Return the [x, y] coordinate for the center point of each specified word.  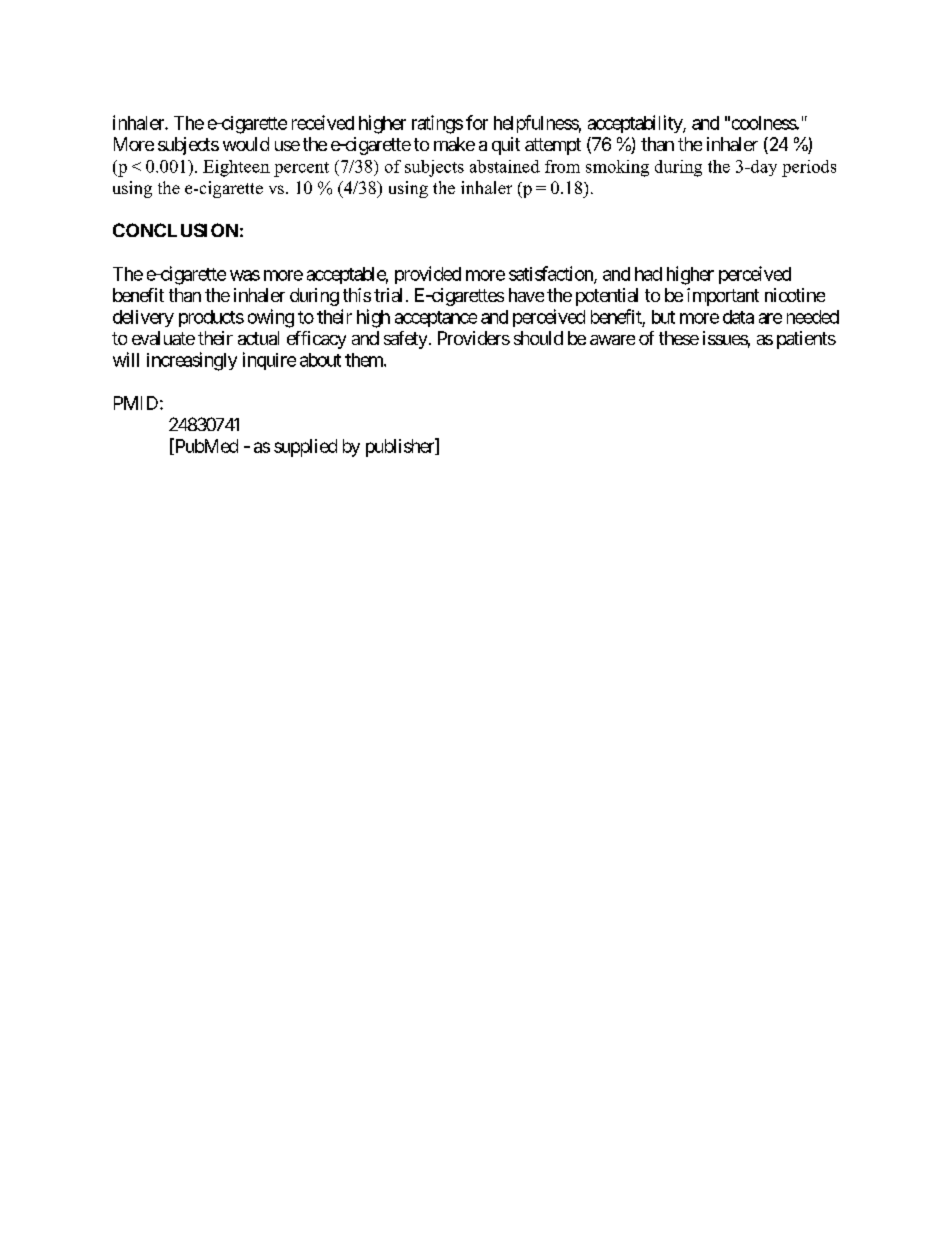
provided [428, 275]
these [679, 338]
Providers [474, 338]
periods [809, 168]
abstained [505, 166]
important [723, 297]
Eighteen [236, 168]
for [477, 122]
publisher [401, 447]
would [246, 144]
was [245, 275]
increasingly [192, 361]
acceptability [636, 124]
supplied [305, 448]
